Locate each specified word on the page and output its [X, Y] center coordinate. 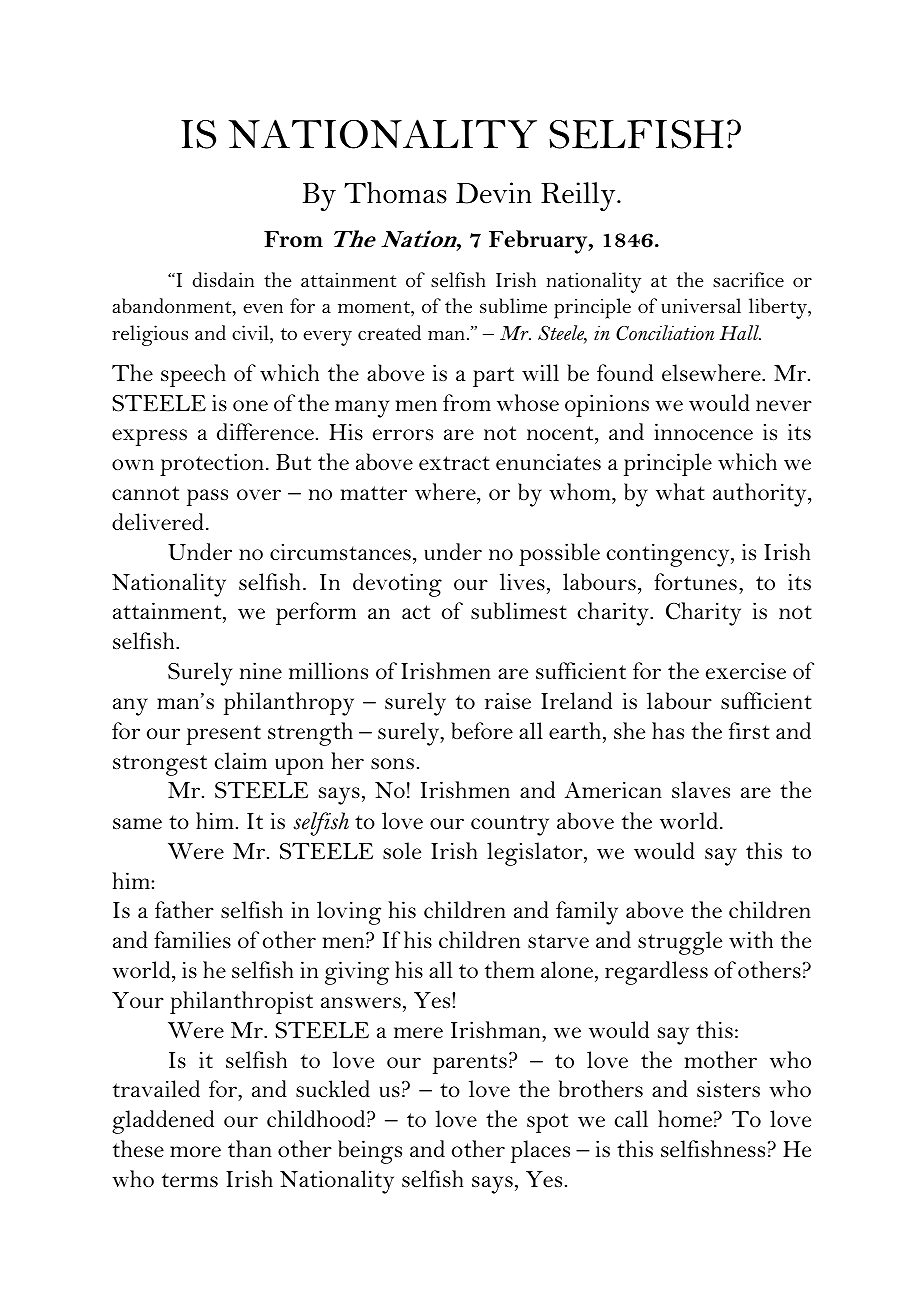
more [195, 1152]
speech [193, 375]
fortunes [695, 582]
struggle [680, 943]
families [192, 940]
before [482, 731]
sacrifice [748, 280]
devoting [397, 585]
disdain [223, 279]
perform [316, 613]
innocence [703, 432]
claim [241, 760]
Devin [494, 193]
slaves [701, 790]
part [493, 377]
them [510, 970]
